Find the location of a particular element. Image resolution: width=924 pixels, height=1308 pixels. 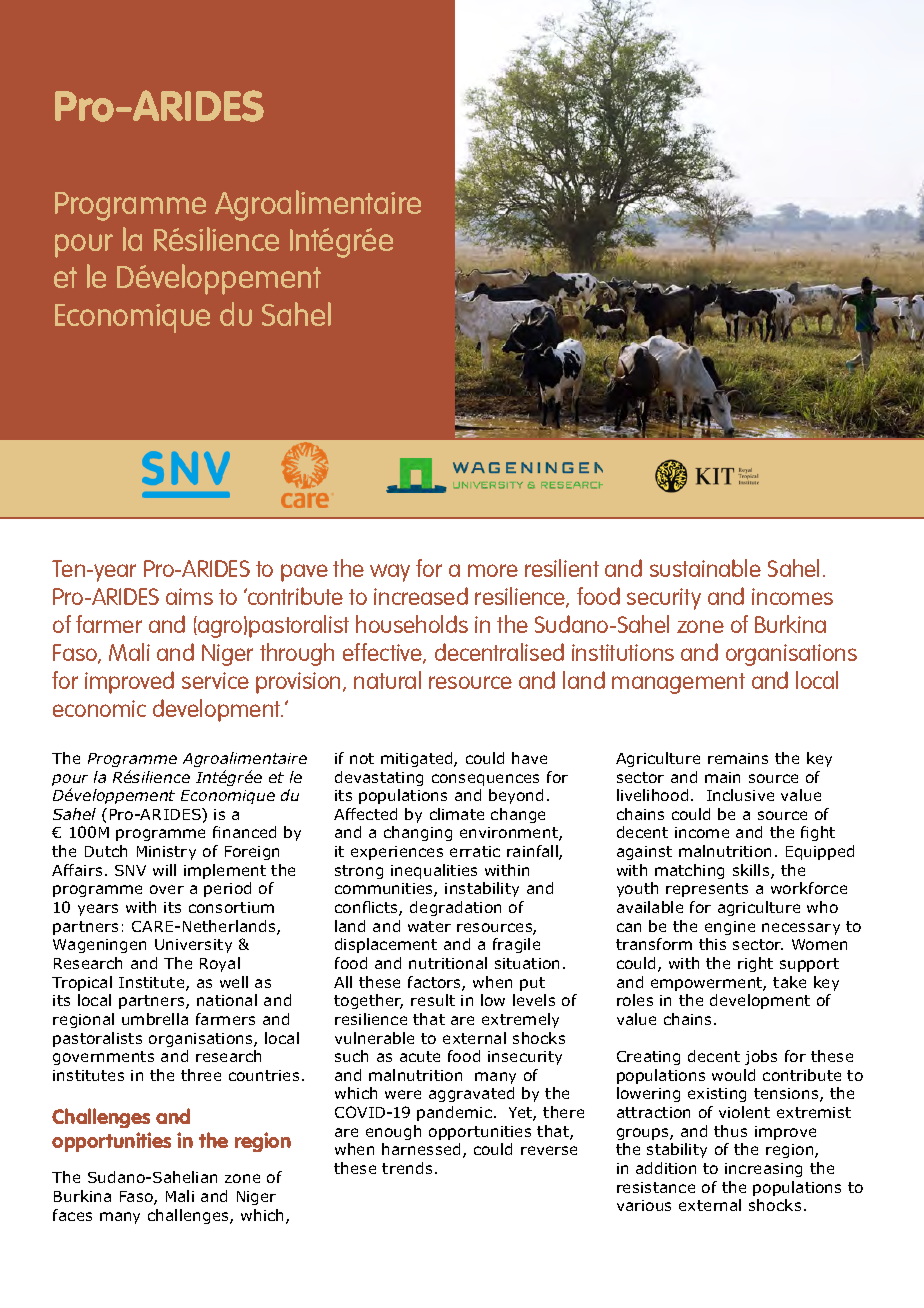

national is located at coordinates (227, 1000).
